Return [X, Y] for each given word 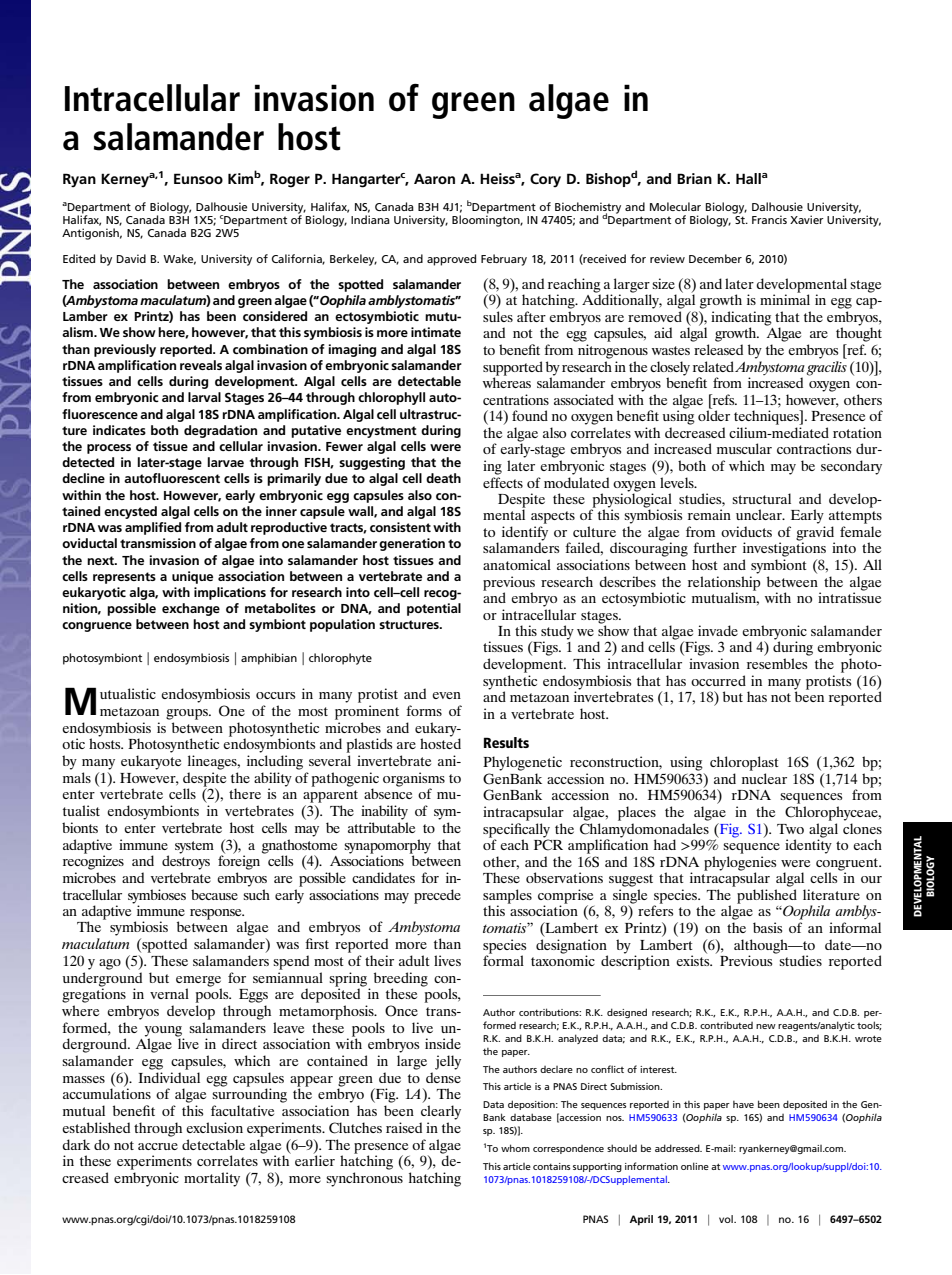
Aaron [434, 178]
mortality [212, 1179]
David [131, 258]
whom [515, 1148]
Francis [769, 219]
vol [727, 1219]
